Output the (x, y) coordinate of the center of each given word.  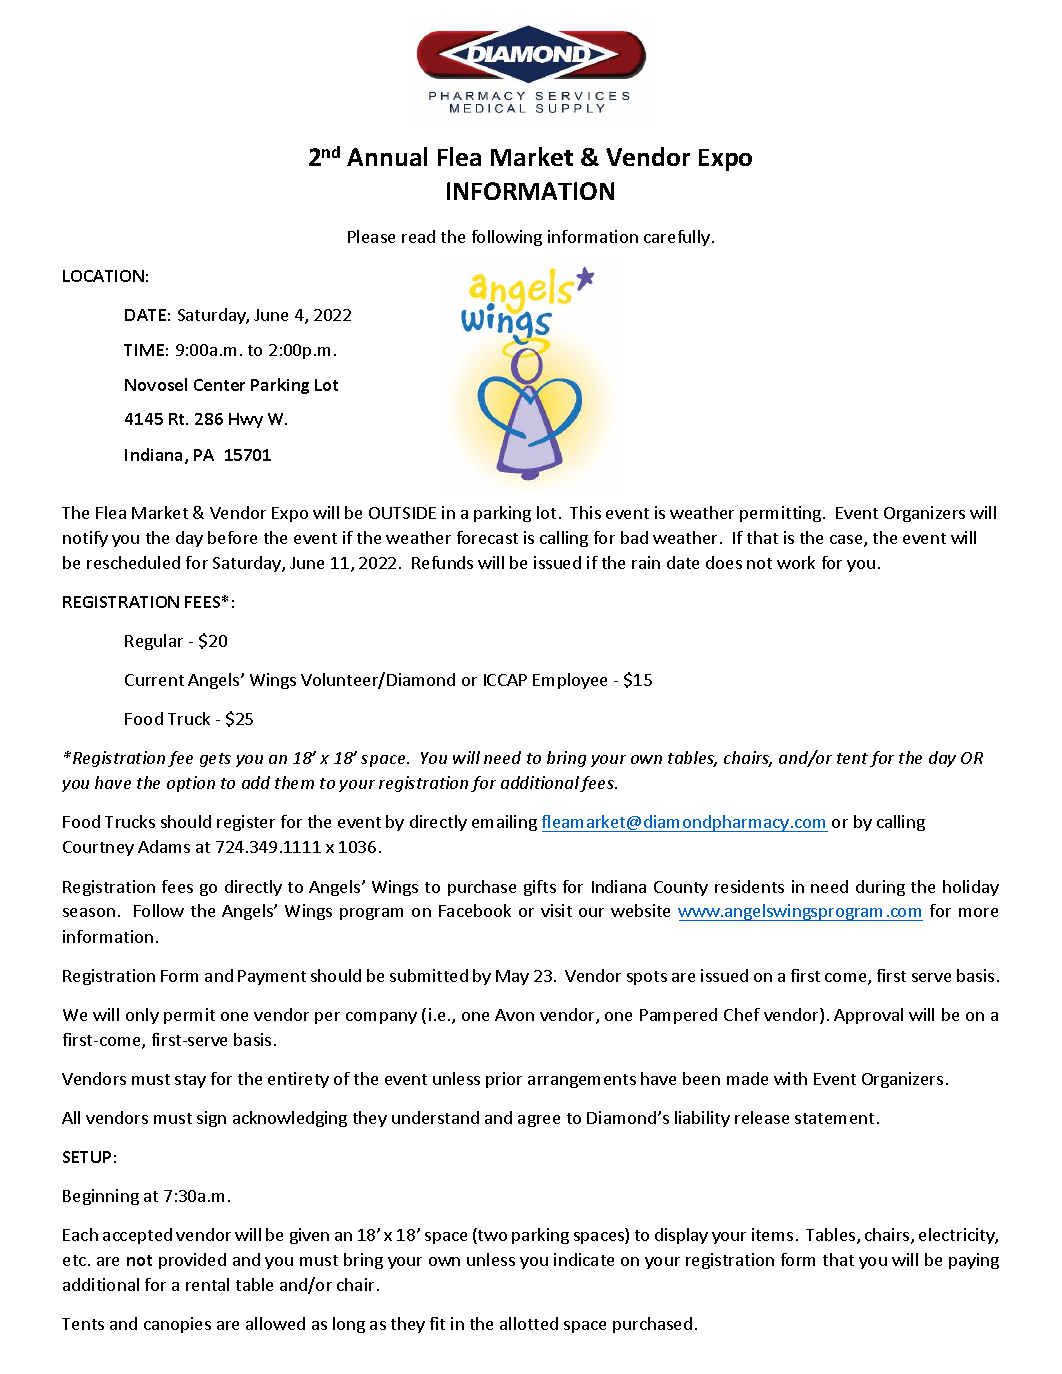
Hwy (246, 420)
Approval (868, 1016)
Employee (570, 681)
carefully (678, 238)
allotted (529, 1323)
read (418, 236)
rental (207, 1284)
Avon (514, 1015)
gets (215, 760)
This (585, 512)
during (880, 888)
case (847, 541)
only (142, 1016)
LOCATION (103, 276)
